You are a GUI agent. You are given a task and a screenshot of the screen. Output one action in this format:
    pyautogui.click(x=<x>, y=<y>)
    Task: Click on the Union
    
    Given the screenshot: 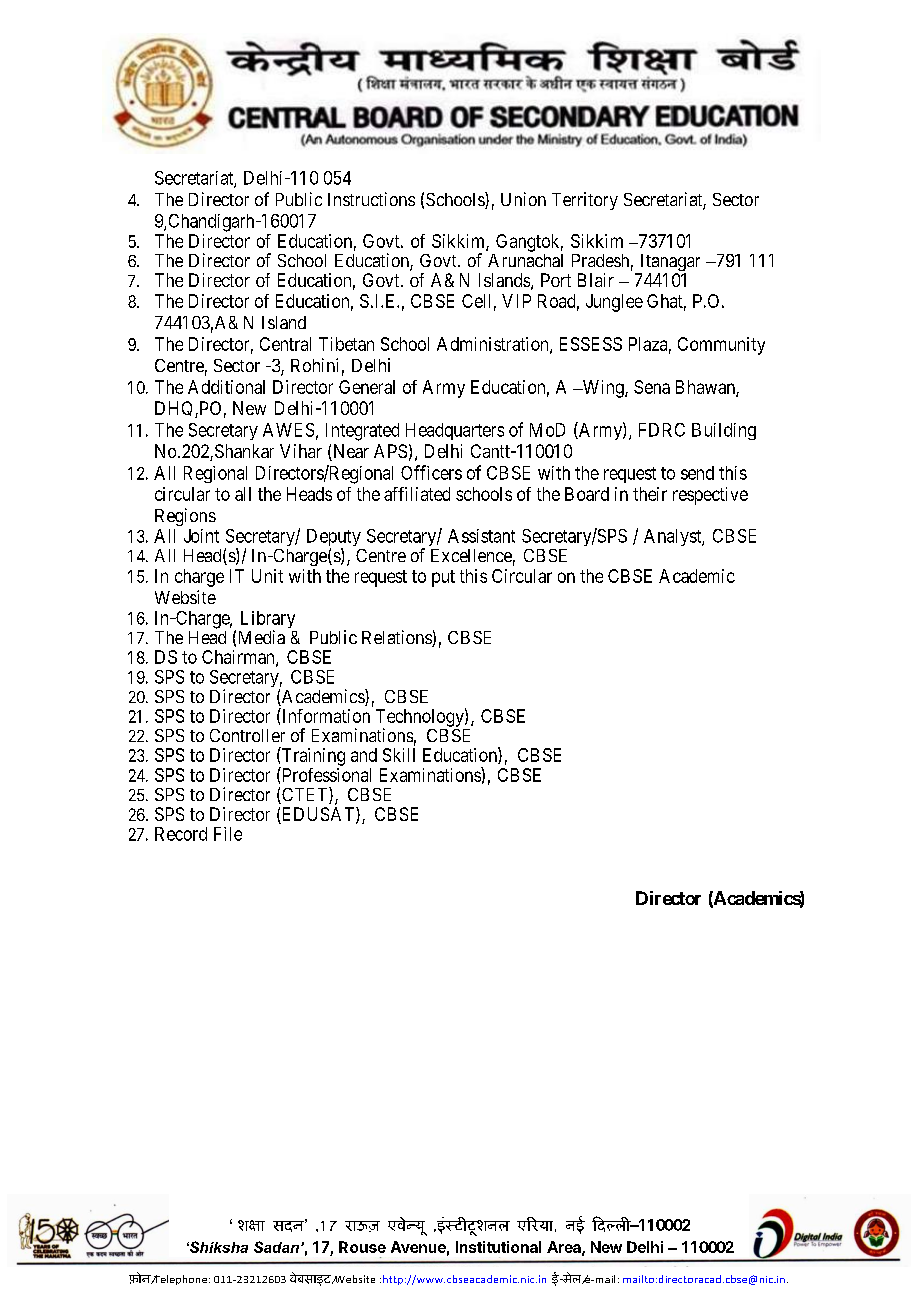 What is the action you would take?
    pyautogui.click(x=523, y=199)
